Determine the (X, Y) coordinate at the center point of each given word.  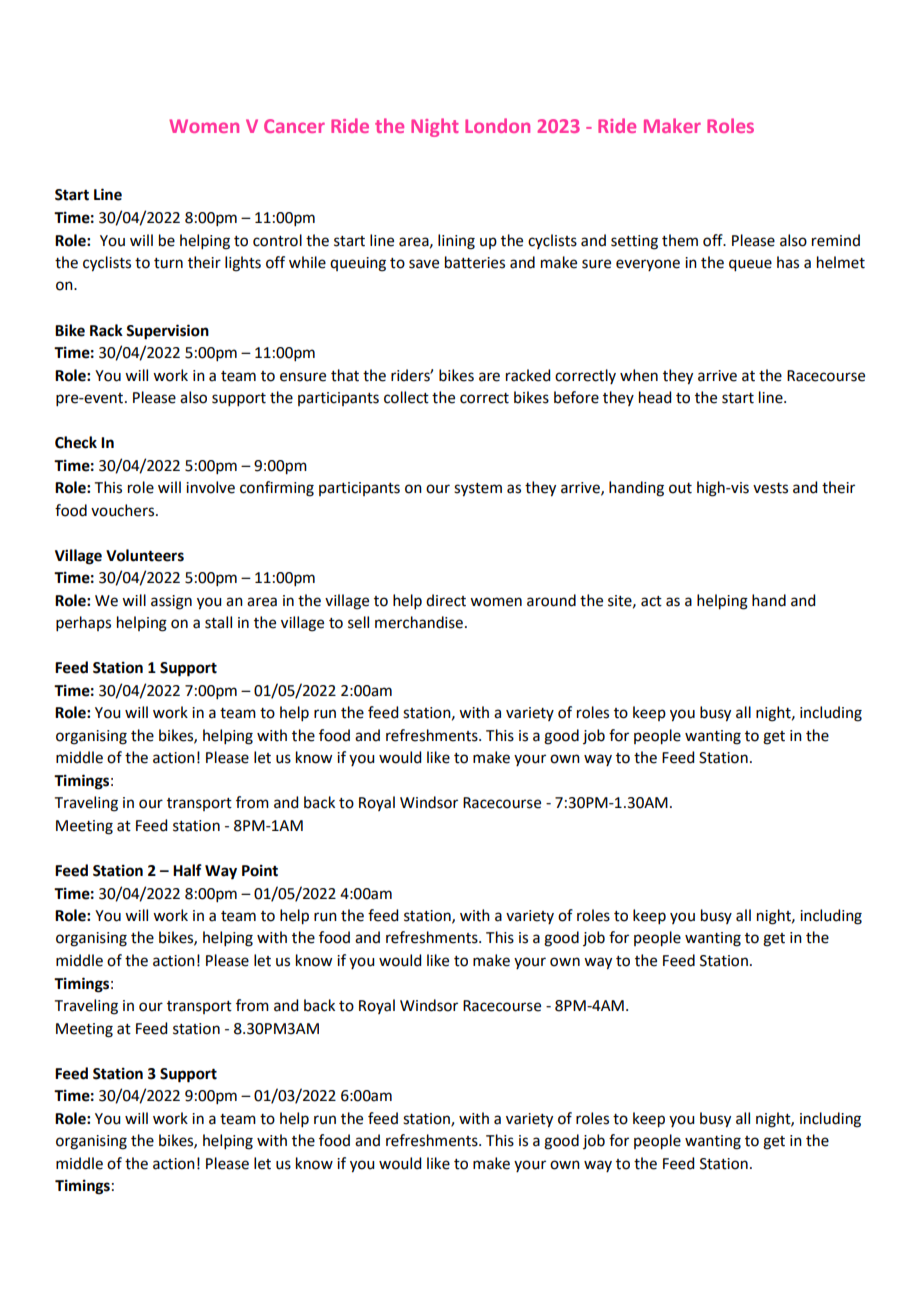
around (551, 600)
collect (406, 397)
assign (171, 602)
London (497, 125)
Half (187, 870)
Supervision (167, 332)
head (655, 397)
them (680, 240)
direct (446, 600)
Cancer (294, 126)
